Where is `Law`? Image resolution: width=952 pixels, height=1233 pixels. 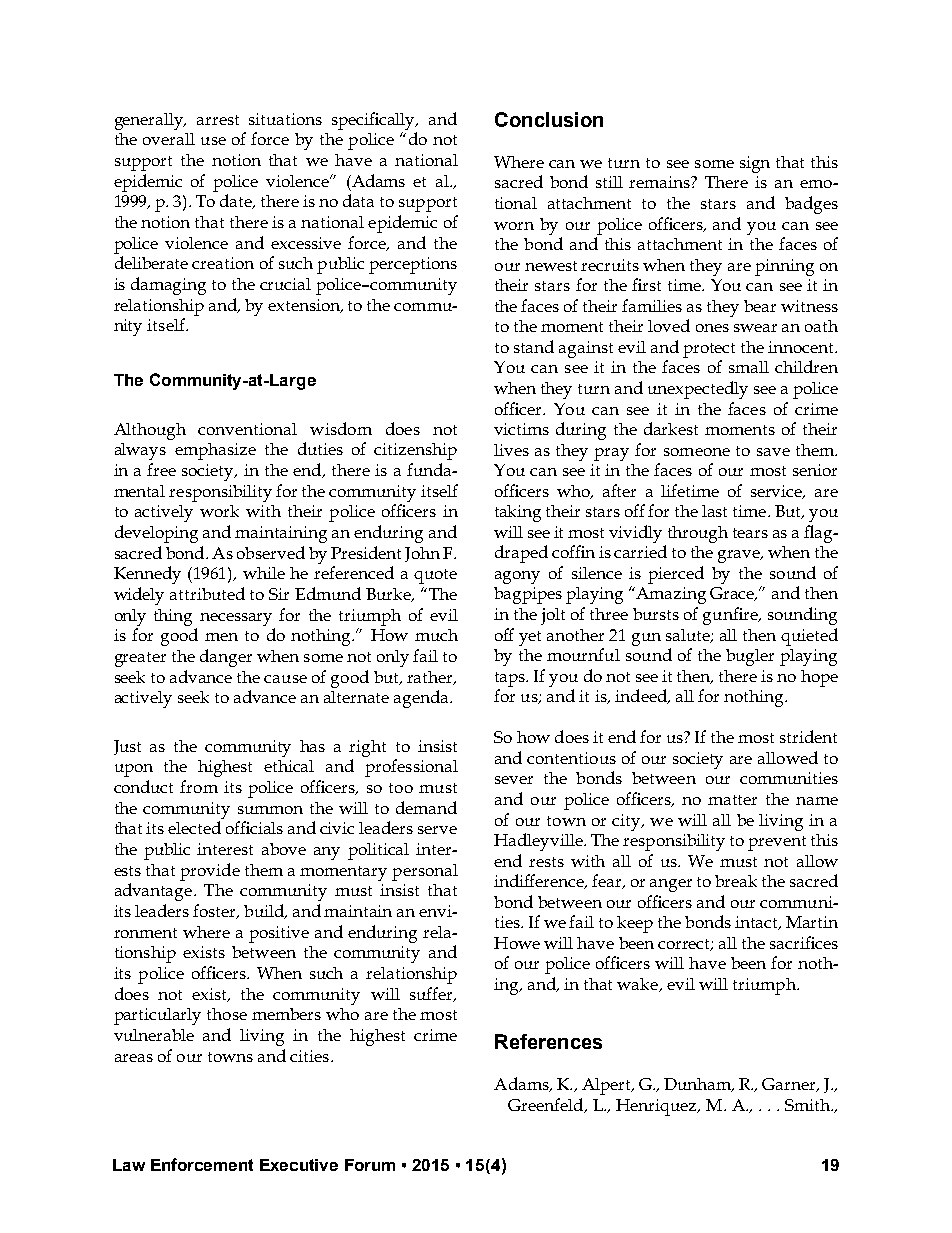 Law is located at coordinates (129, 1165).
